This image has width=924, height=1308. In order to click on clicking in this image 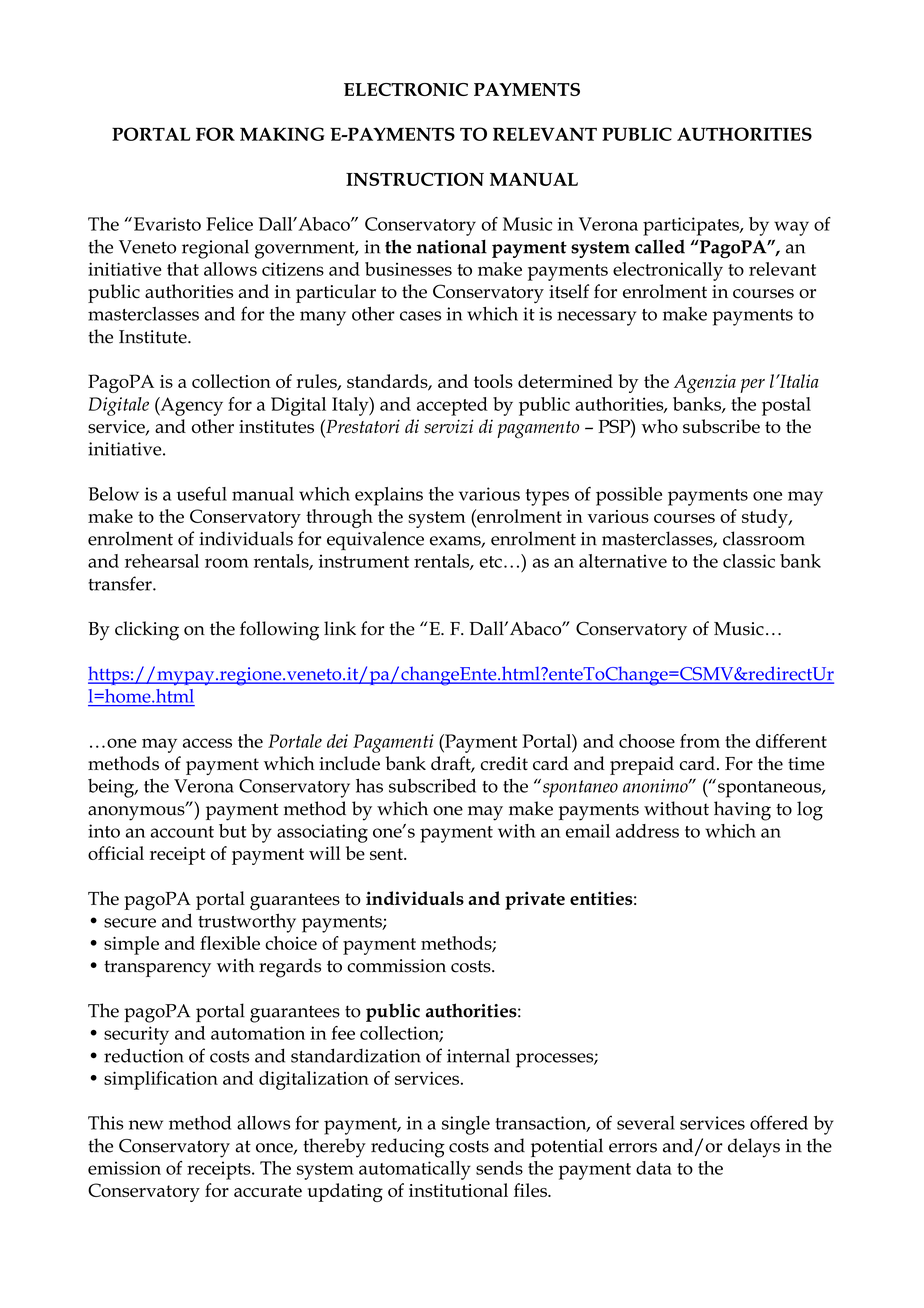, I will do `click(147, 631)`.
